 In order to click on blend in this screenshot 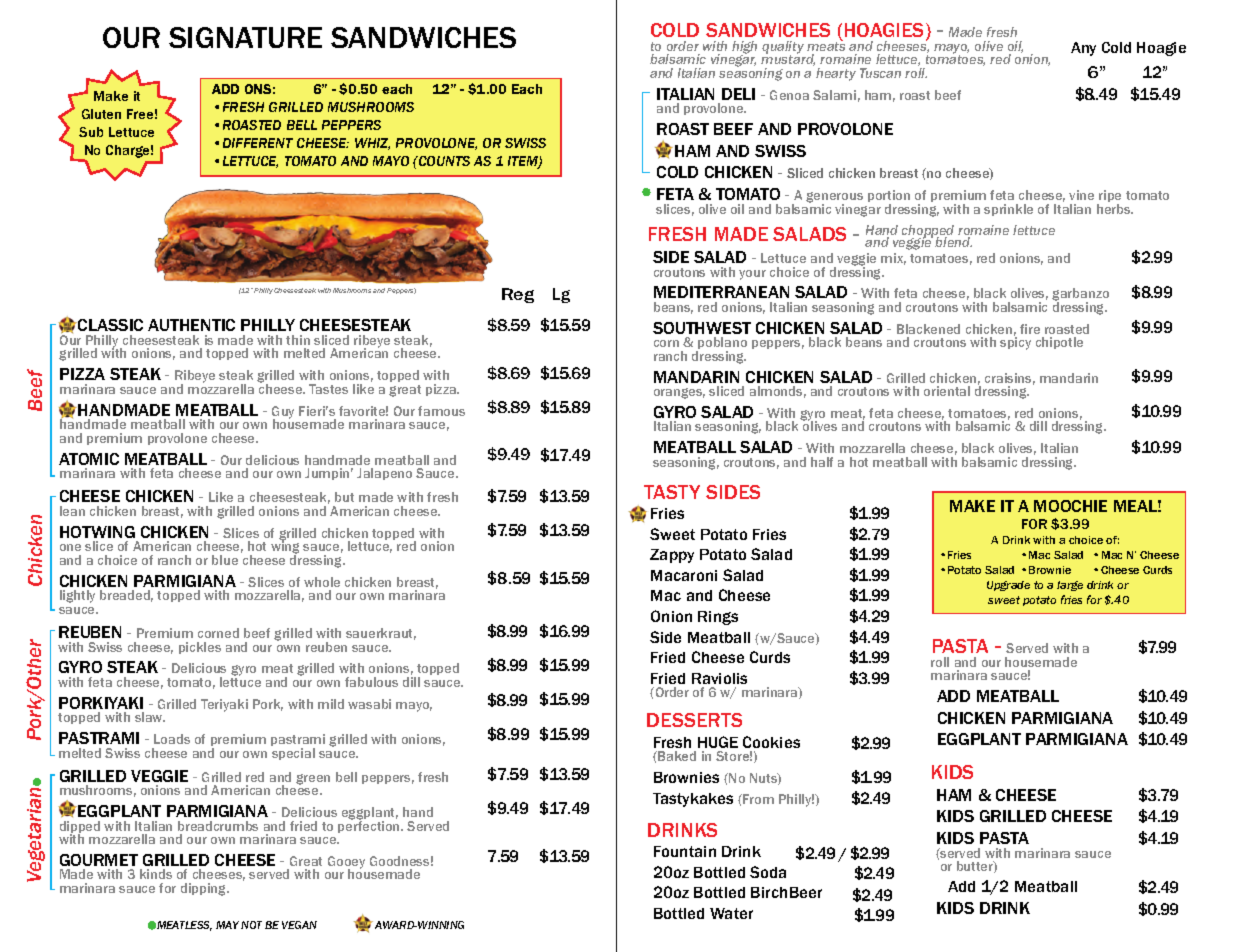, I will do `click(953, 242)`.
